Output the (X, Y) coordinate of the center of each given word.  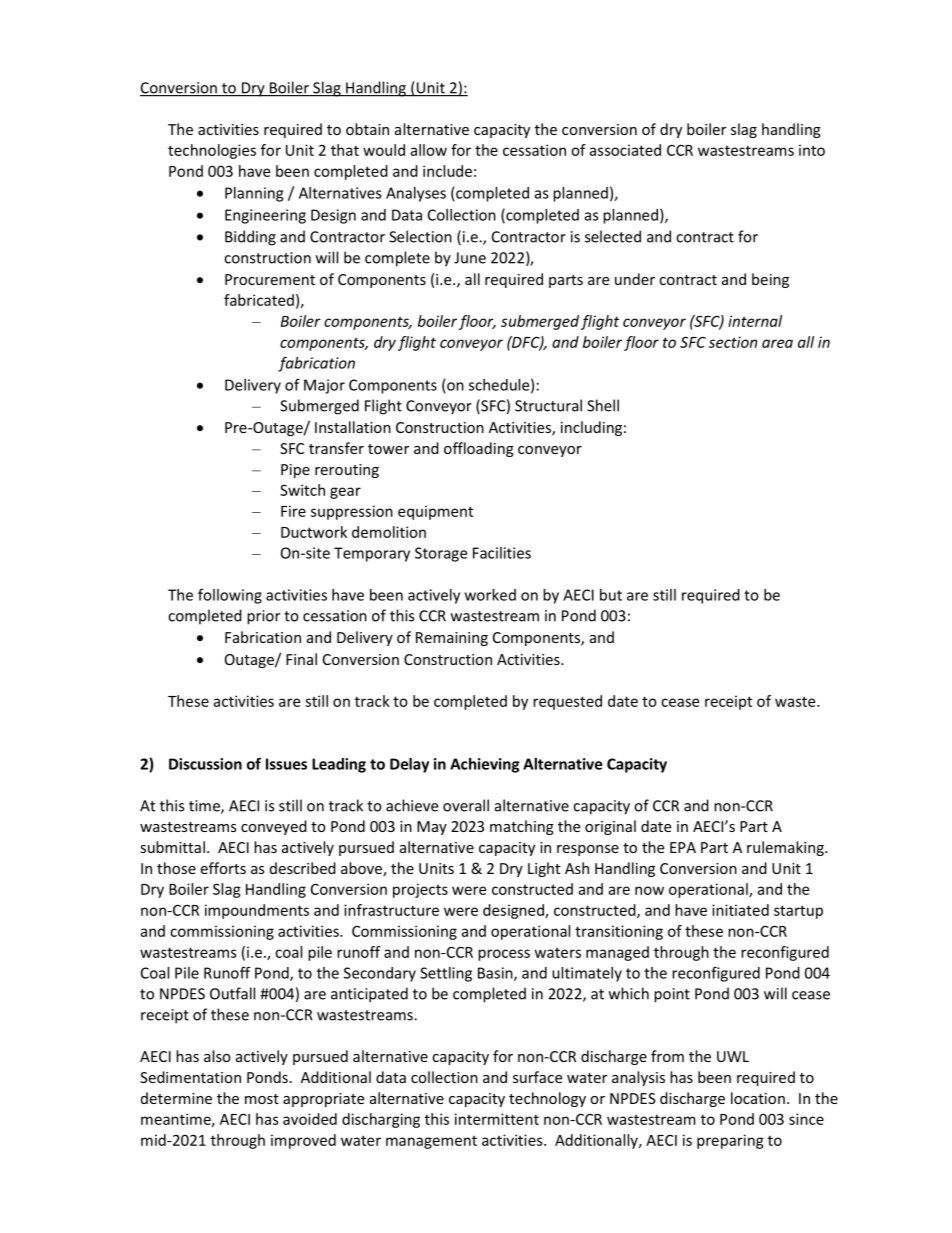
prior (263, 617)
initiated (740, 910)
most (262, 1099)
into (812, 150)
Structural (548, 405)
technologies (212, 151)
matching (522, 827)
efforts (223, 868)
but (611, 595)
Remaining (452, 639)
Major (324, 386)
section (733, 342)
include (447, 171)
